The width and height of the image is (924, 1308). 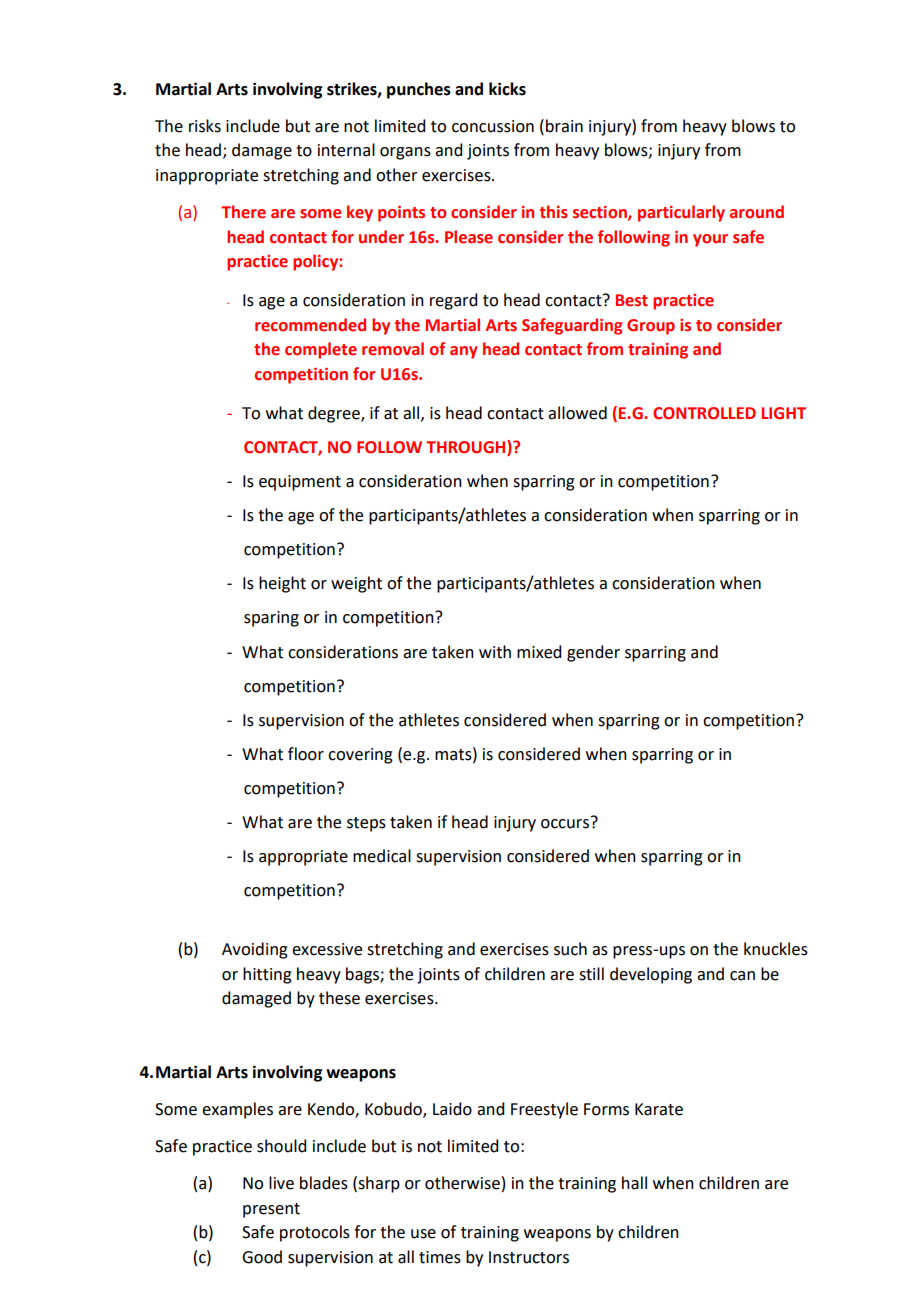 What do you see at coordinates (529, 1257) in the image?
I see `Instructors` at bounding box center [529, 1257].
